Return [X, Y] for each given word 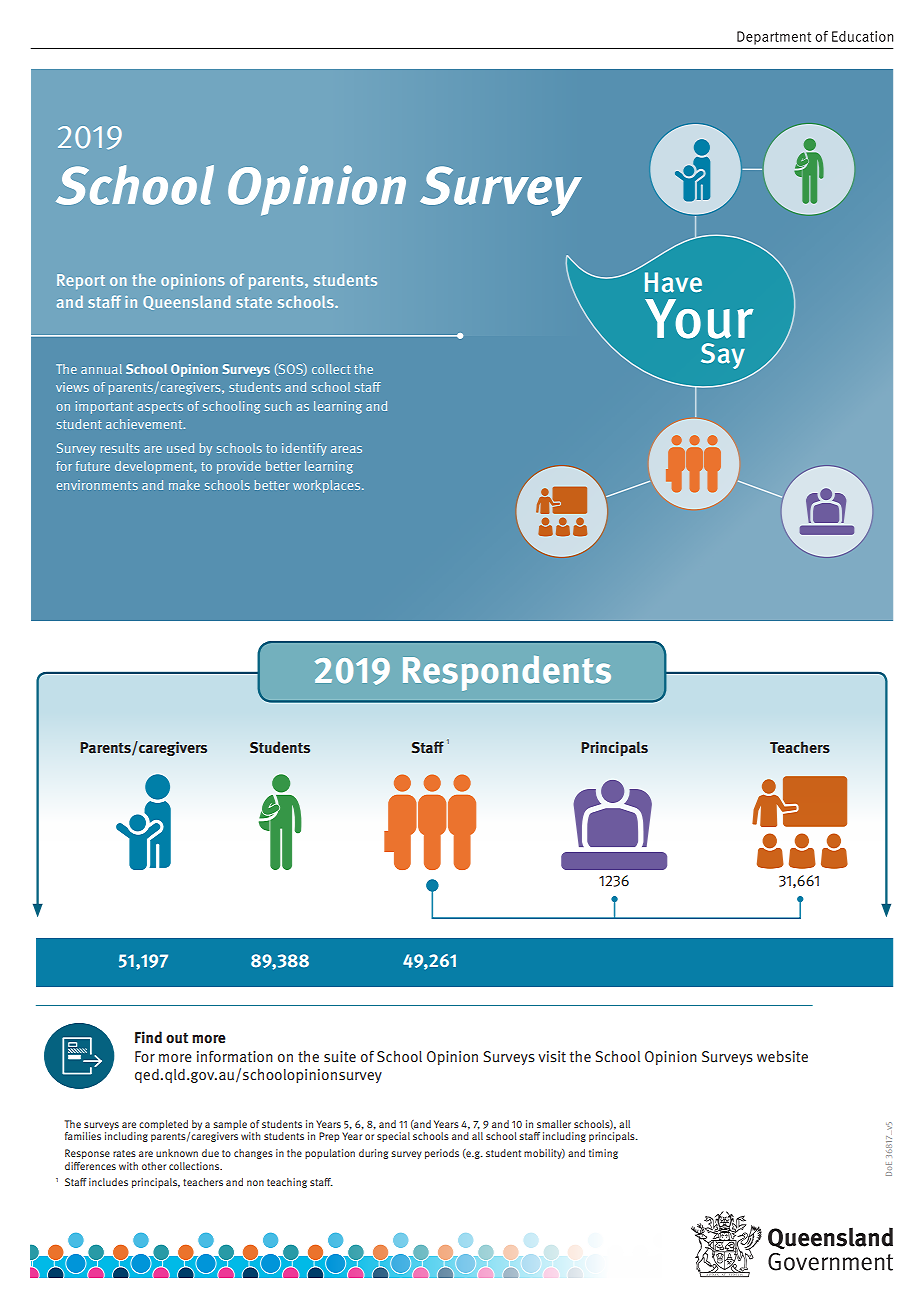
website [782, 1056]
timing [603, 1154]
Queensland [186, 303]
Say [723, 356]
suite [340, 1057]
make [184, 485]
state [254, 302]
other [154, 1166]
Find [148, 1037]
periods [442, 1154]
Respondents [507, 673]
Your [699, 319]
